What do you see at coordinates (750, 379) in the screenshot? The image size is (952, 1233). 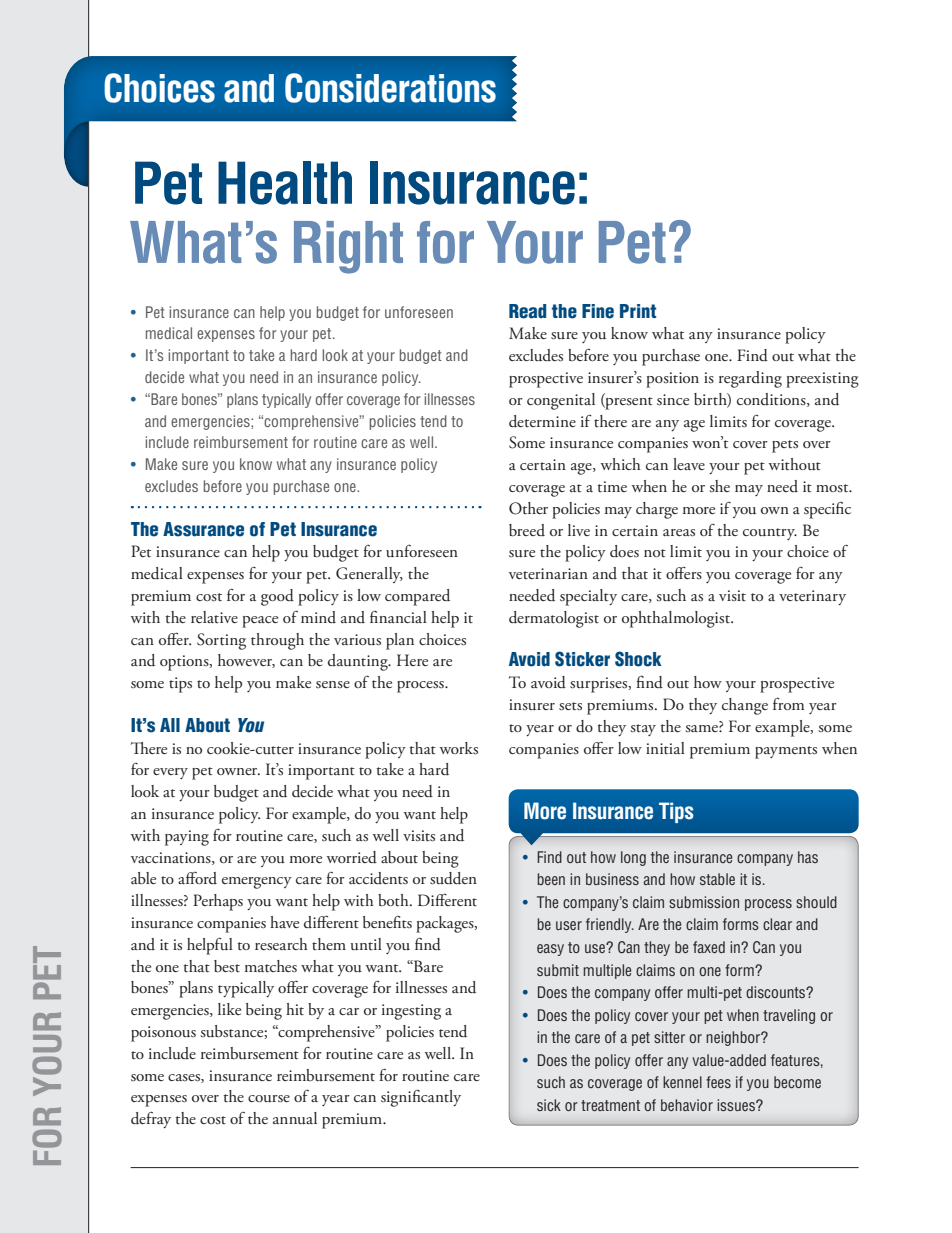 I see `regarding` at bounding box center [750, 379].
